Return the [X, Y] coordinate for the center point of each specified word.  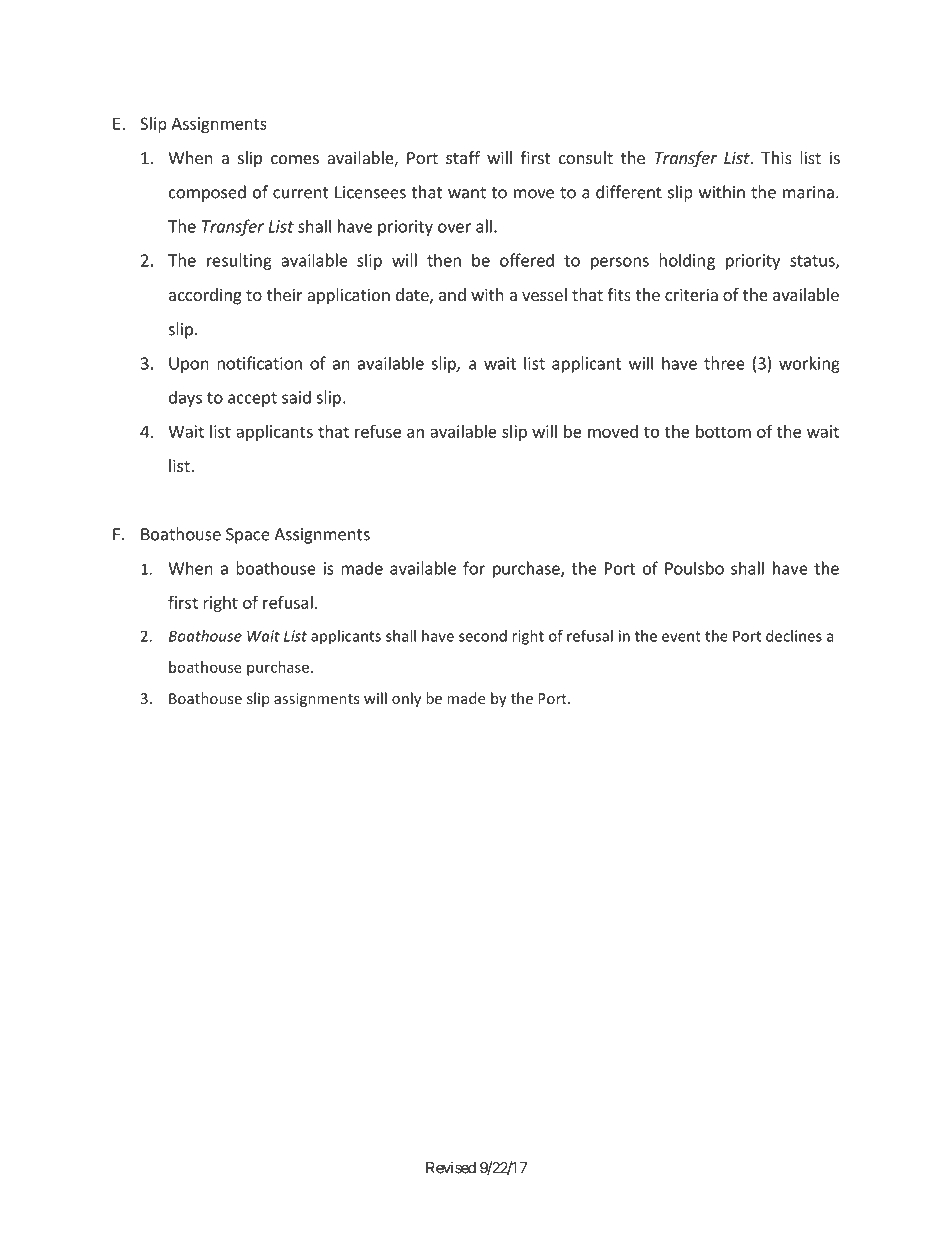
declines [794, 636]
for [474, 568]
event [681, 636]
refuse [378, 431]
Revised [451, 1167]
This [776, 157]
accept [252, 399]
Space [248, 536]
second [483, 636]
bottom [723, 431]
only [406, 699]
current [301, 193]
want [467, 193]
